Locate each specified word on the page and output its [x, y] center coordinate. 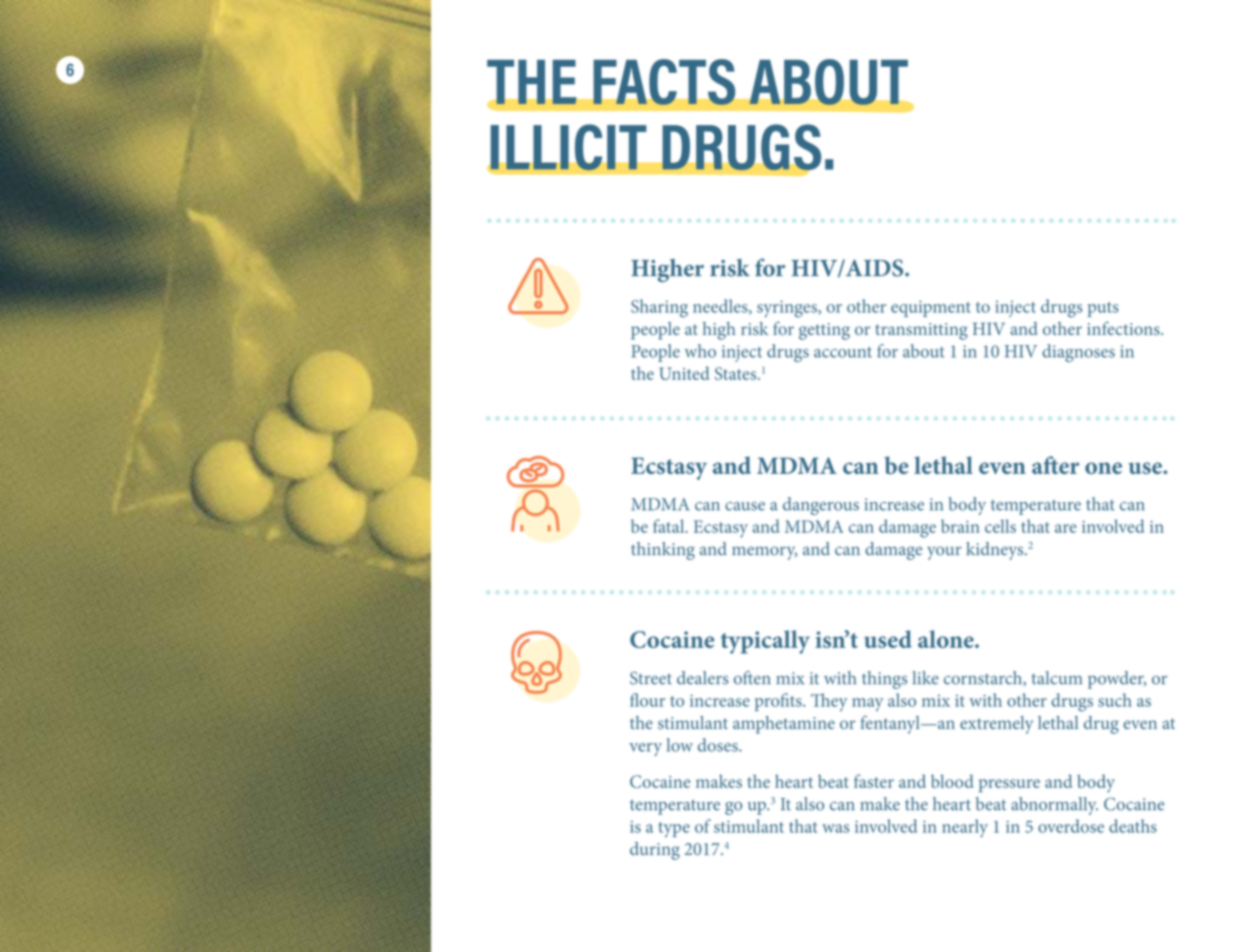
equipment [931, 308]
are [1066, 528]
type [674, 829]
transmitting [921, 331]
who [700, 351]
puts [1103, 309]
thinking [663, 551]
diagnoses [1078, 353]
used [888, 639]
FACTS [664, 82]
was [835, 828]
